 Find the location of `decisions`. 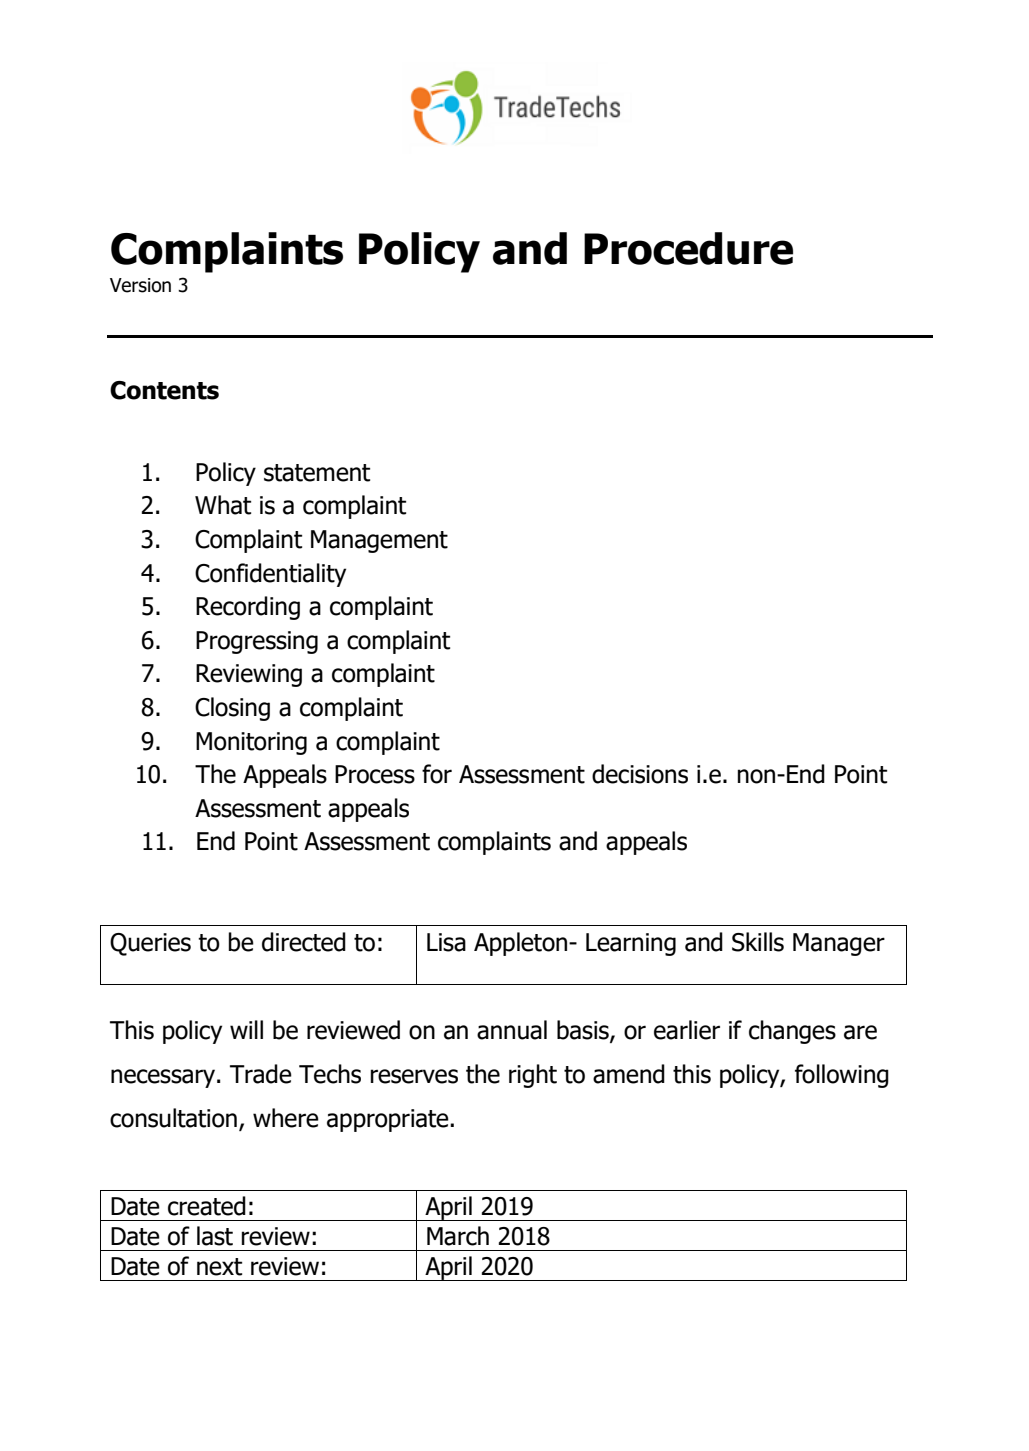

decisions is located at coordinates (640, 774).
